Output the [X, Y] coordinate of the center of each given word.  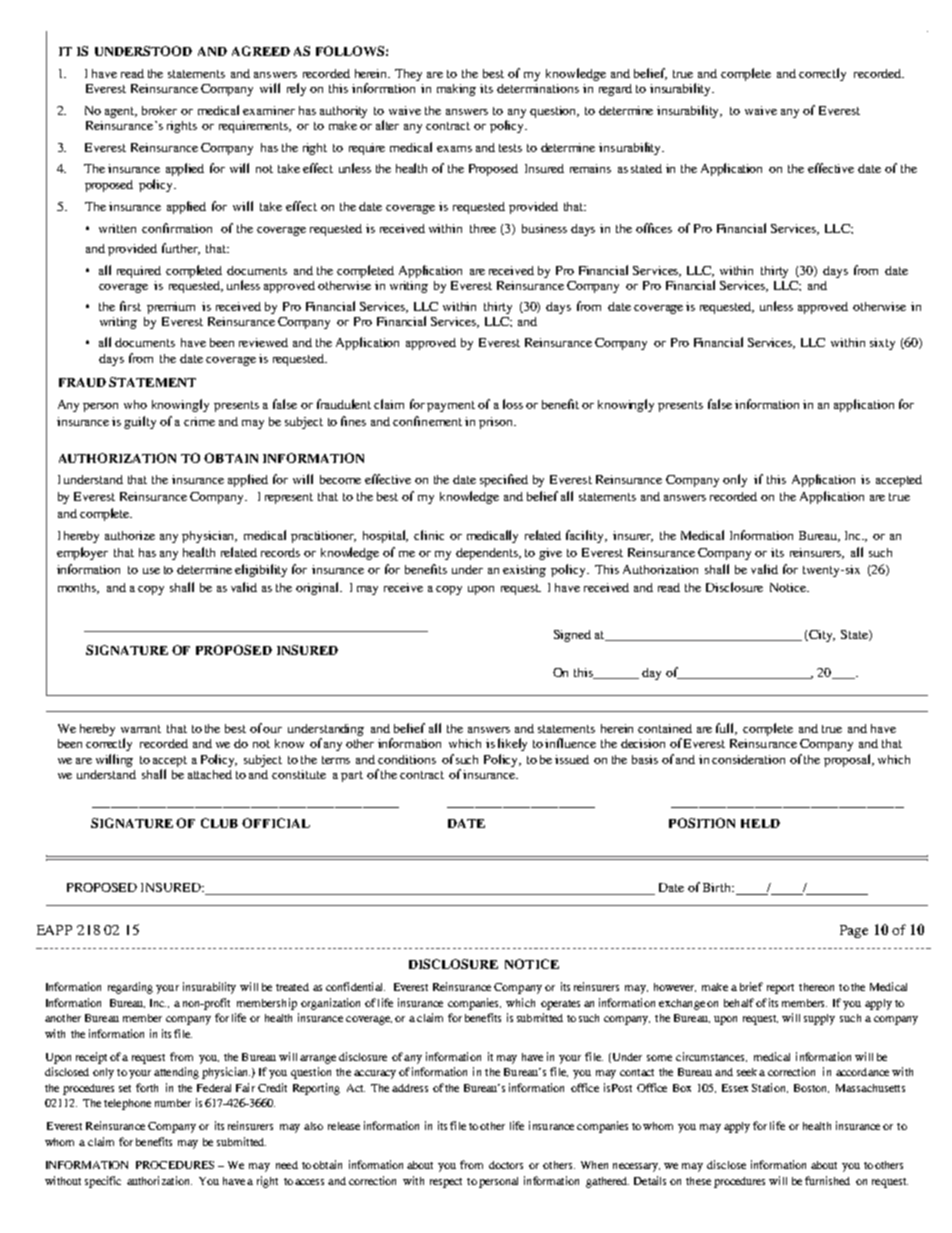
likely [512, 744]
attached [210, 774]
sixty [882, 344]
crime [199, 421]
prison [497, 423]
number [173, 1103]
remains [590, 168]
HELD [760, 823]
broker [159, 110]
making [456, 90]
